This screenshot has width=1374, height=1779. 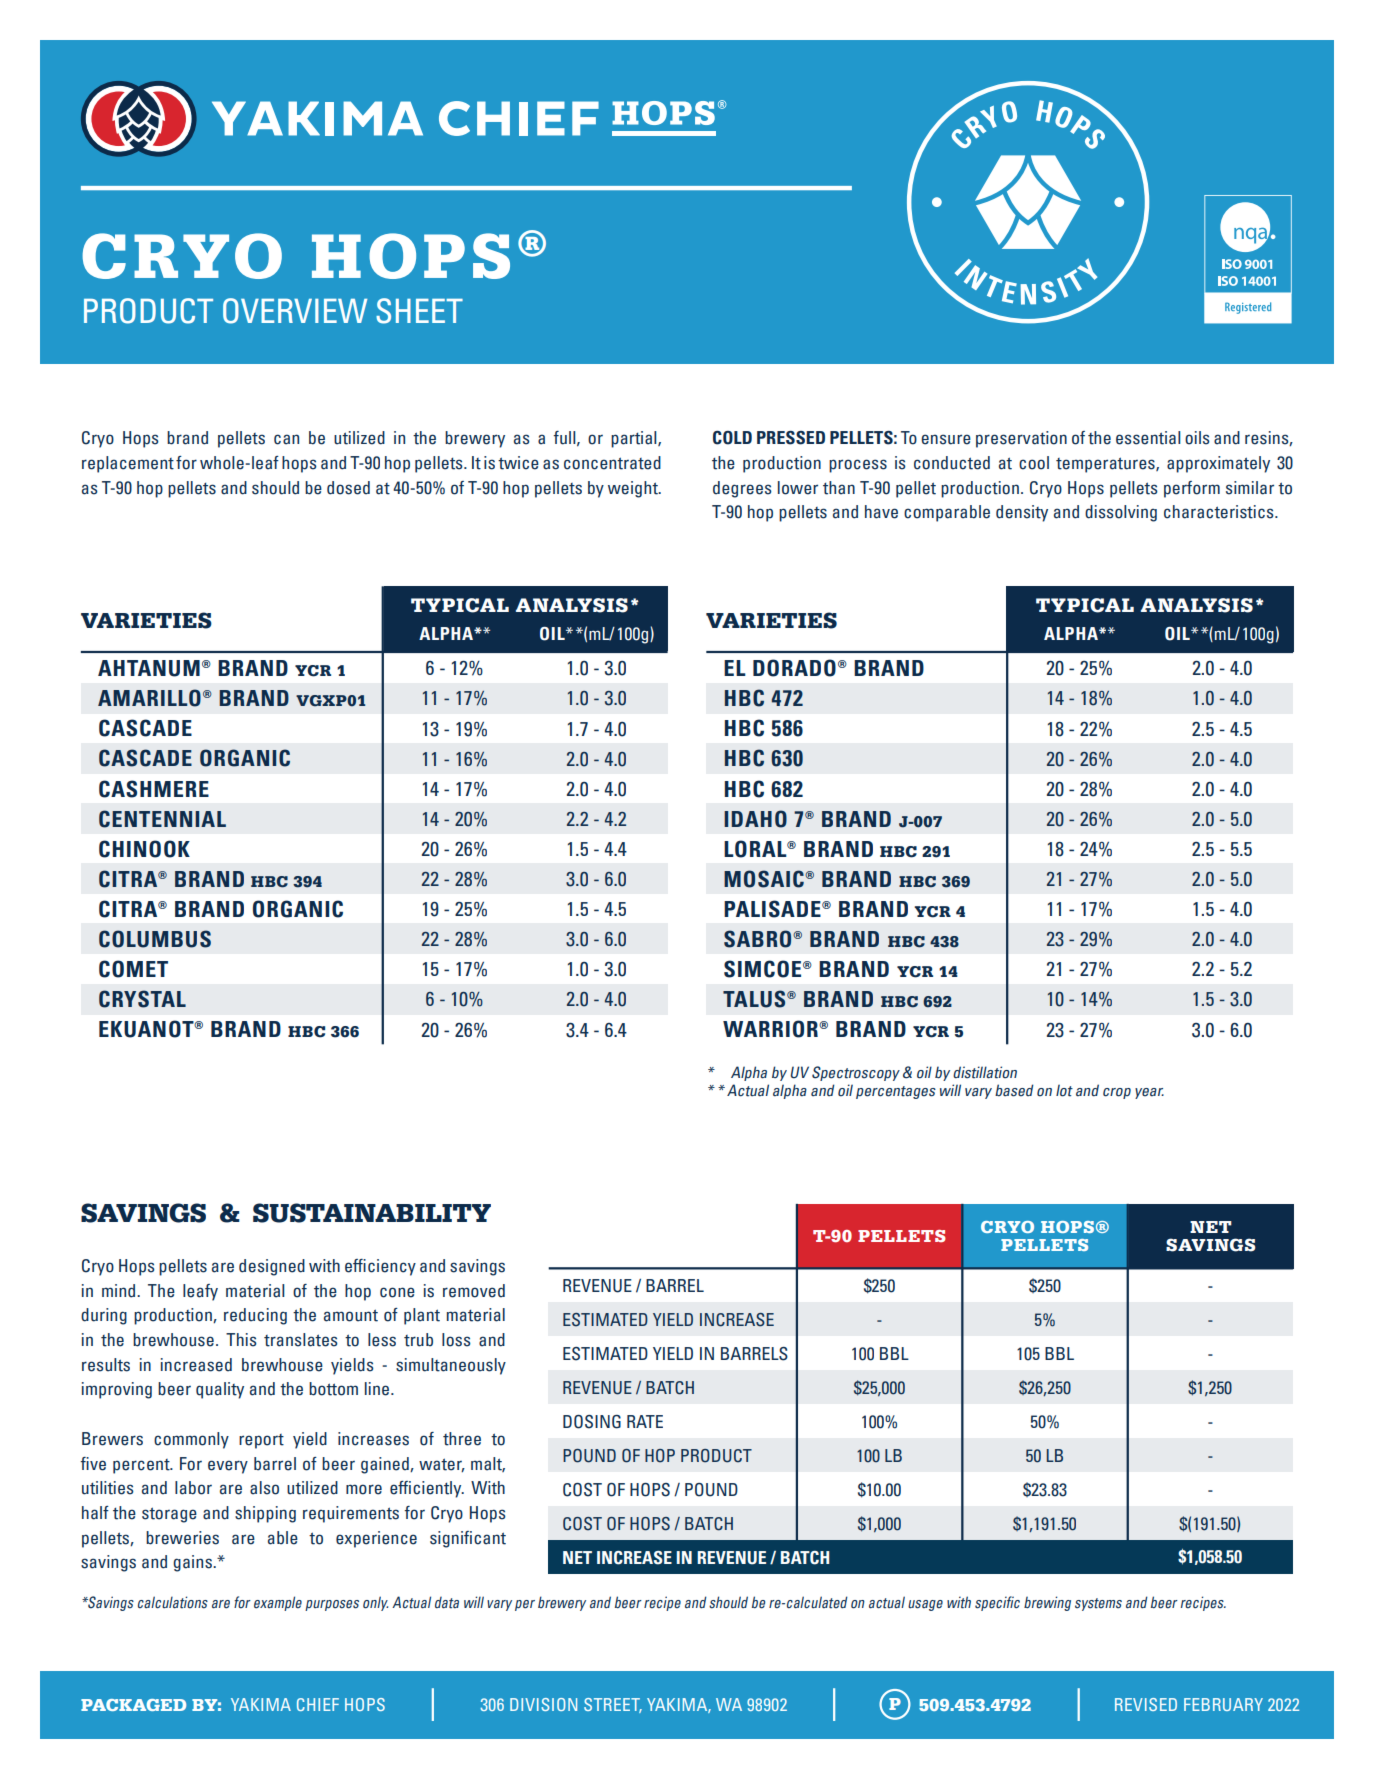 I want to click on removed, so click(x=474, y=1291).
